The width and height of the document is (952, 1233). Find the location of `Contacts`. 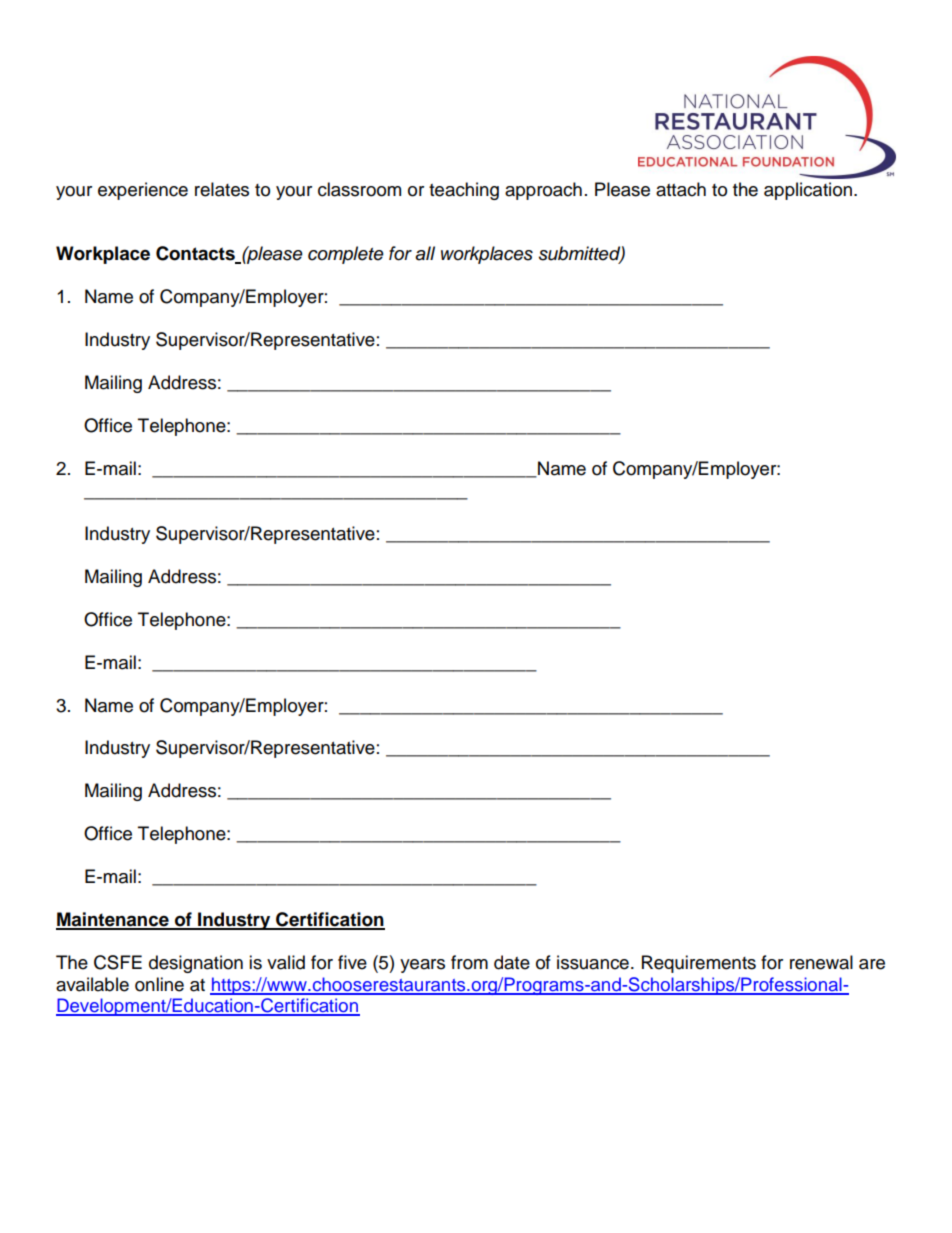

Contacts is located at coordinates (196, 254).
